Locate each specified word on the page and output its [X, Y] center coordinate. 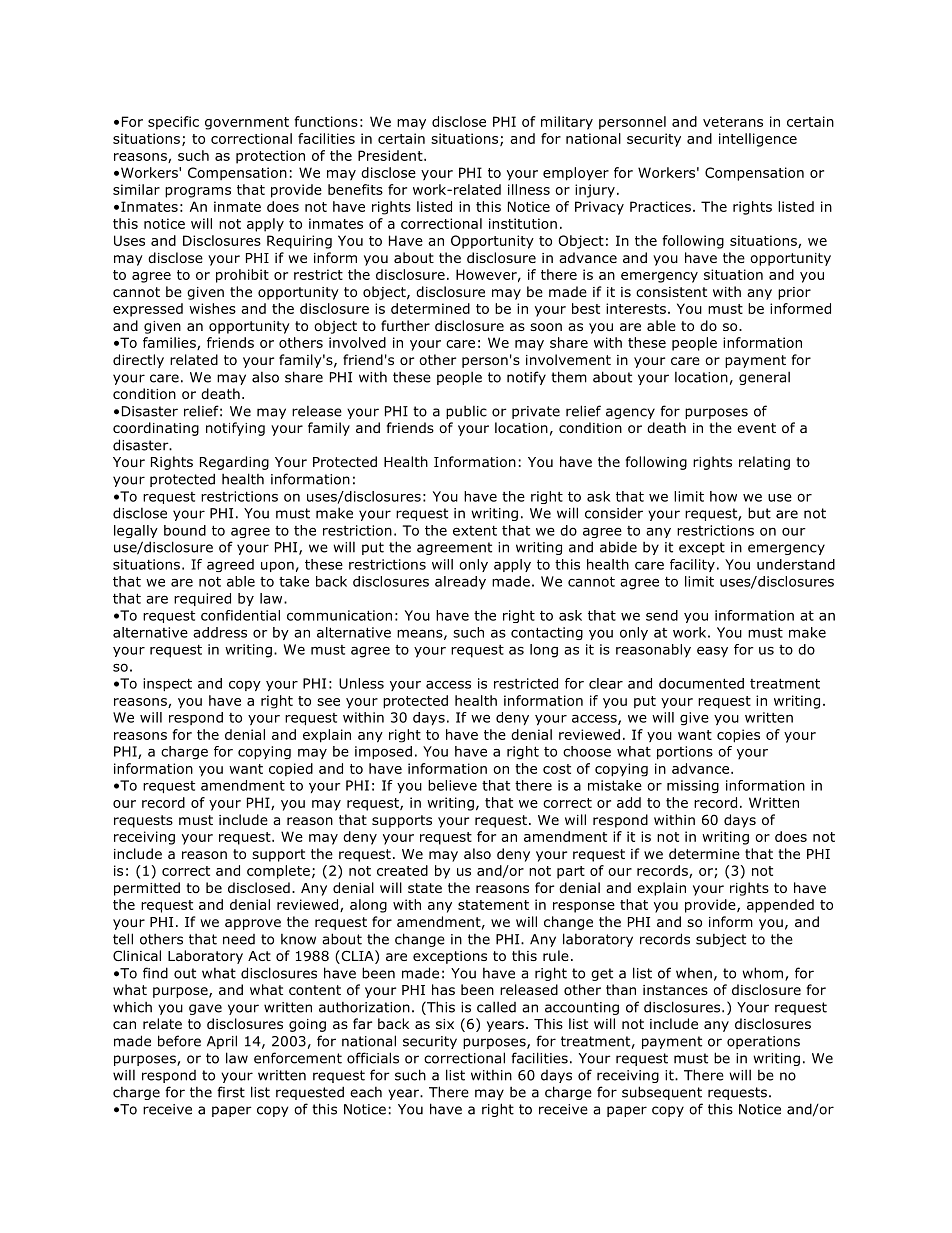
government [247, 123]
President [391, 155]
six [445, 1024]
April [222, 1042]
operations [763, 1042]
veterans [733, 122]
